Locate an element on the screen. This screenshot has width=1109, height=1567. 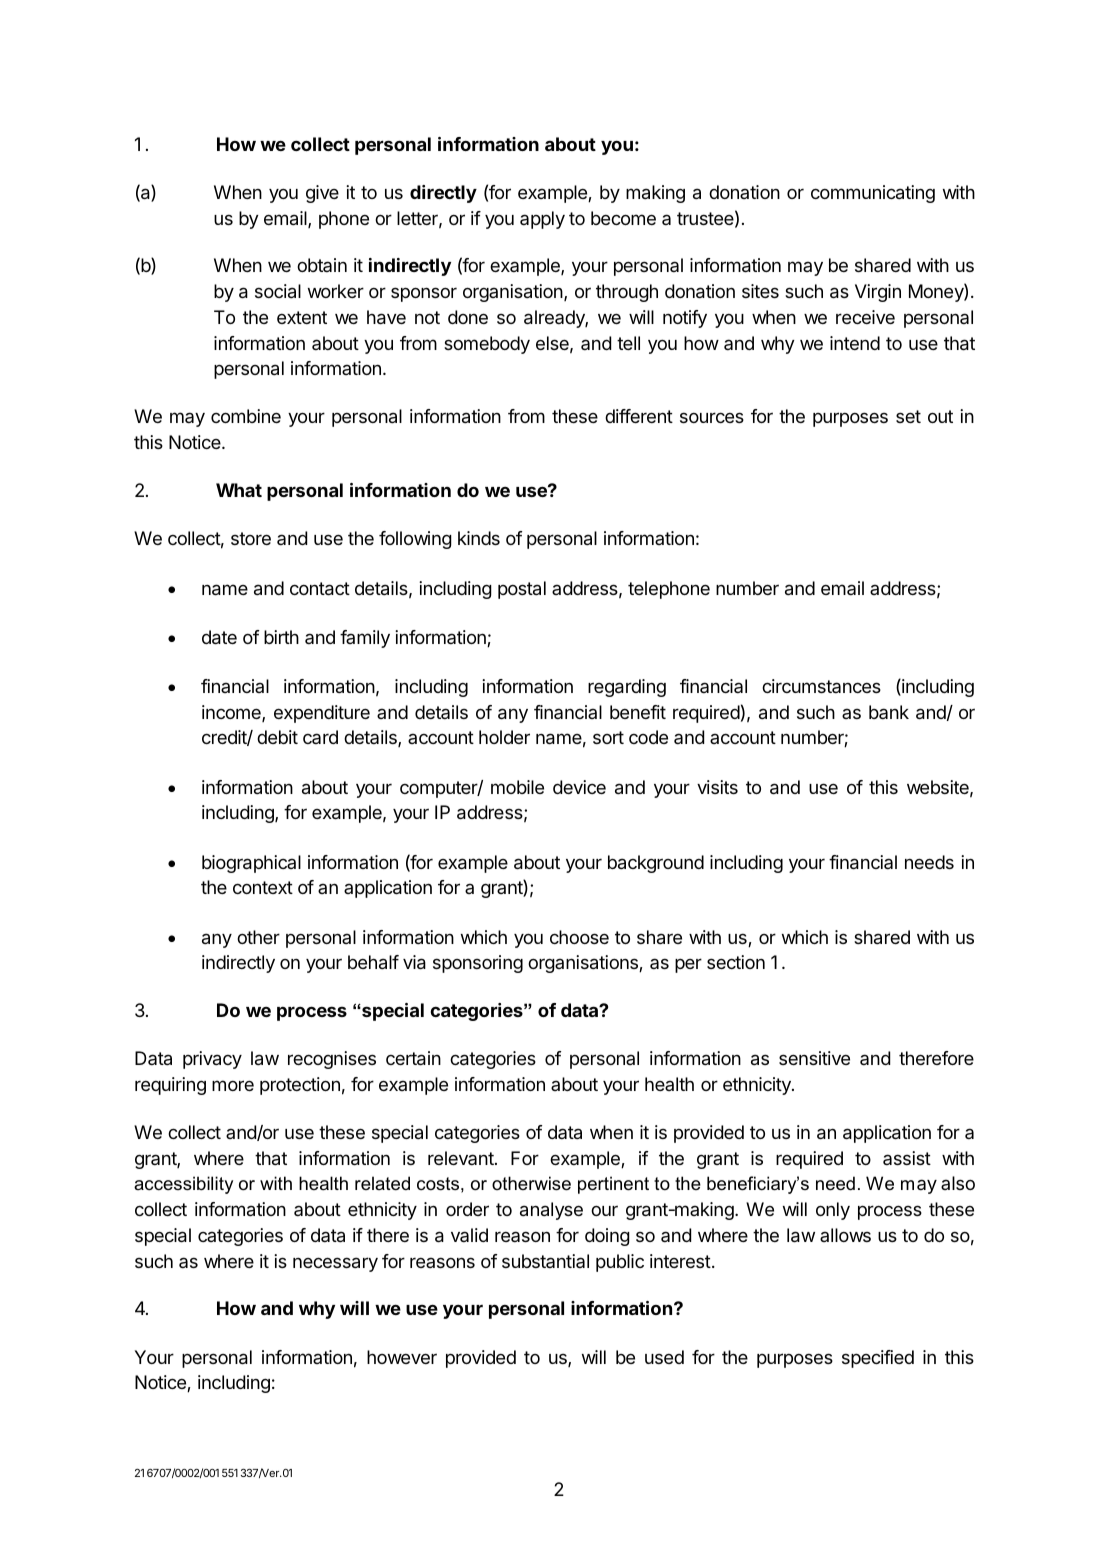
context is located at coordinates (263, 887).
